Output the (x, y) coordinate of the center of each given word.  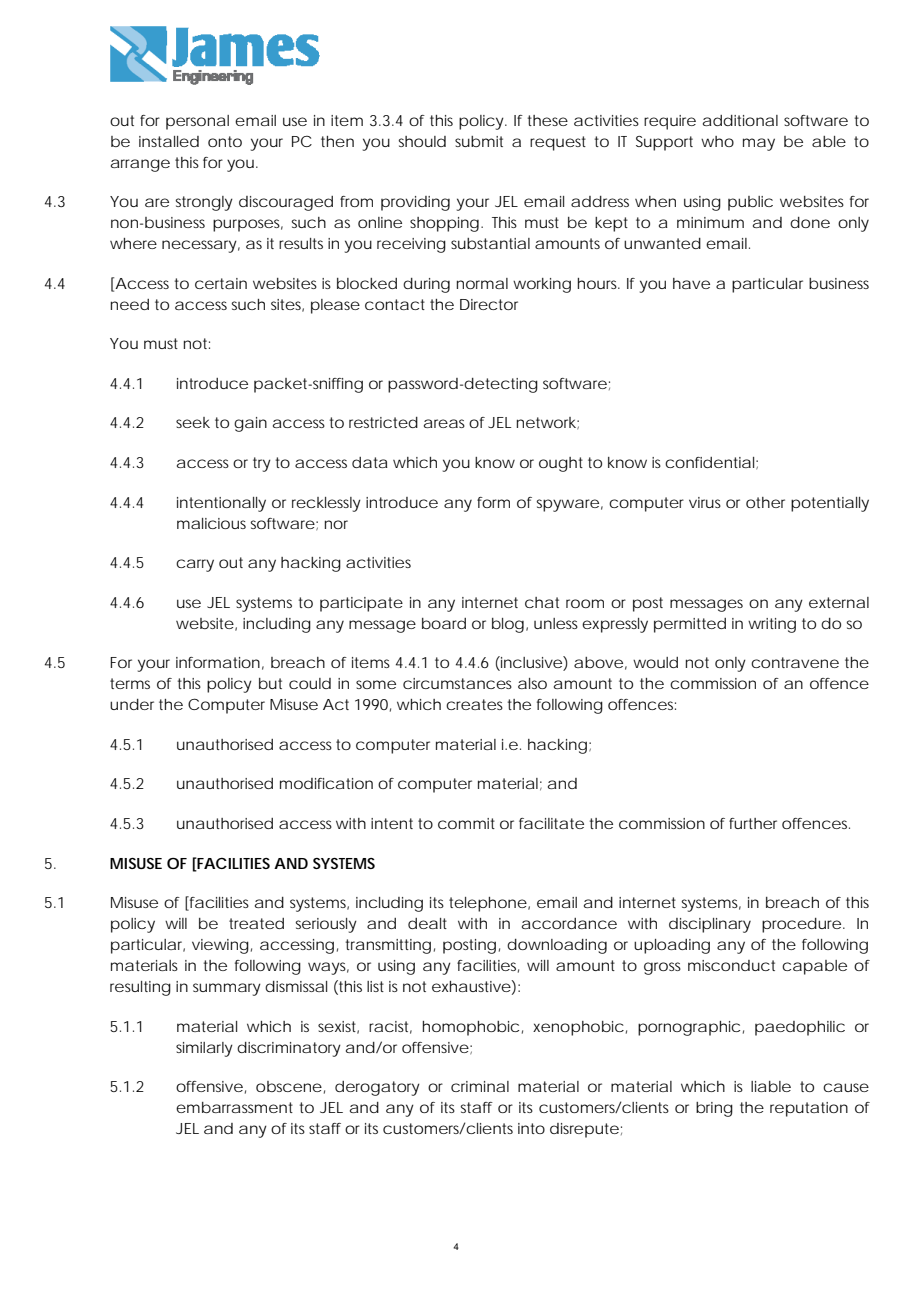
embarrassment (234, 1107)
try (262, 464)
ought (561, 464)
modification (326, 783)
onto (225, 141)
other (765, 502)
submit (479, 141)
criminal (480, 1086)
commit (466, 823)
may (759, 144)
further (753, 823)
